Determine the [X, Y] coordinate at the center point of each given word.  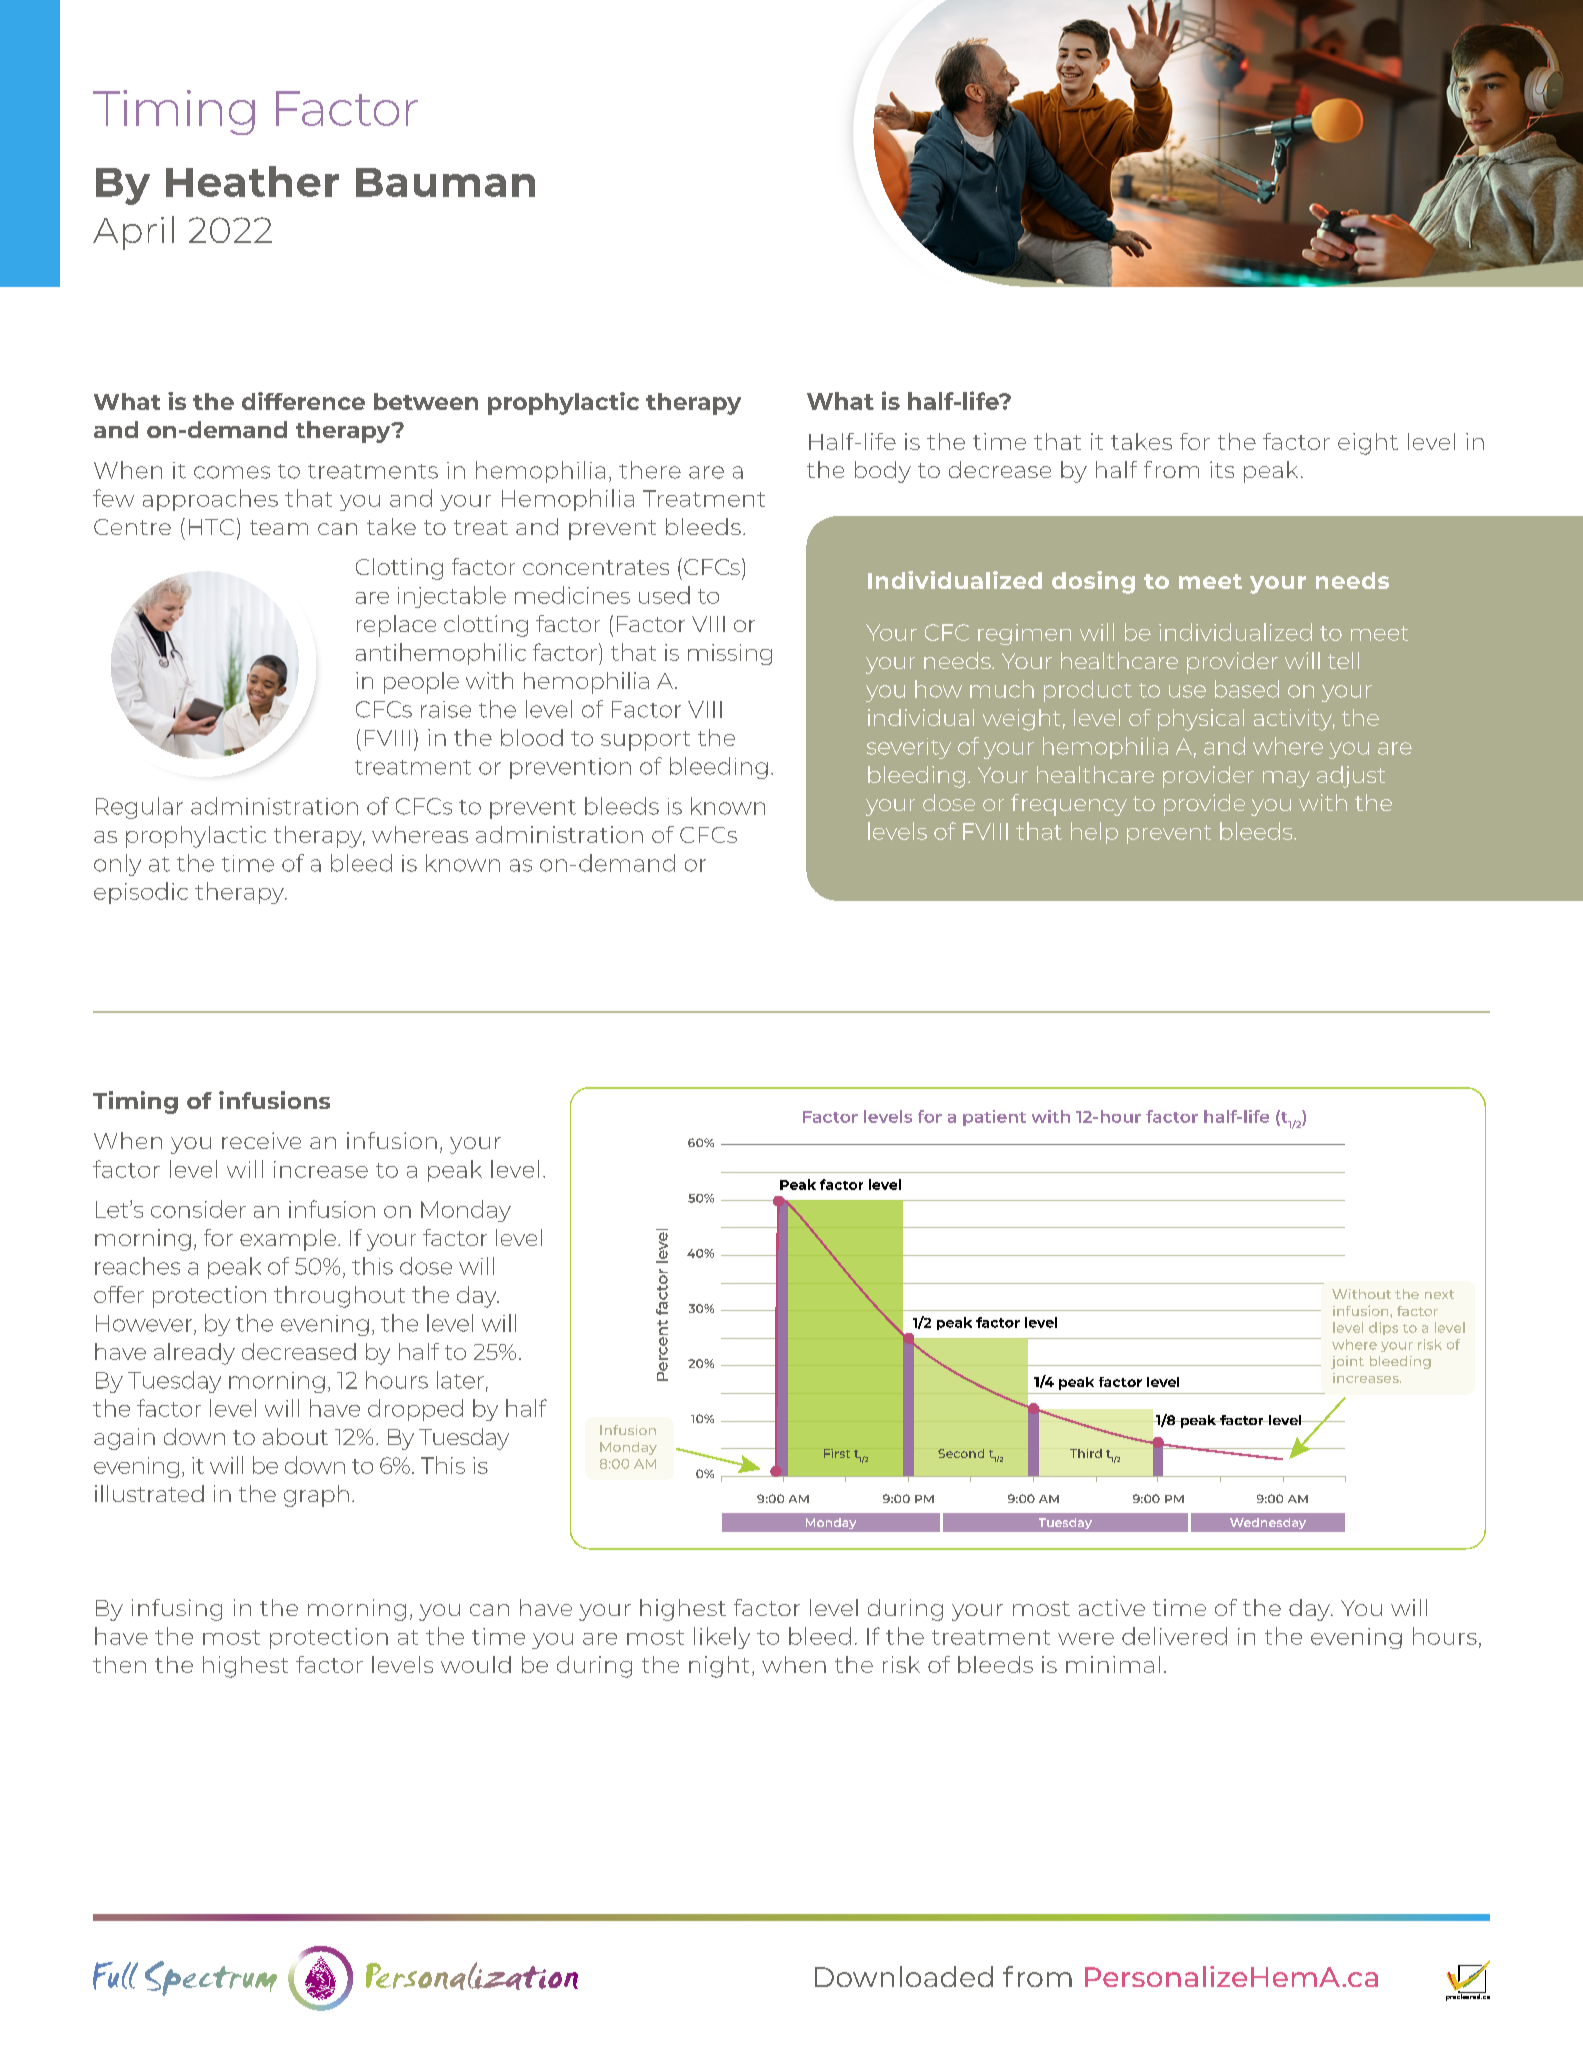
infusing [177, 1610]
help [1094, 833]
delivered [1174, 1636]
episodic [141, 893]
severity [909, 748]
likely [722, 1638]
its [1222, 469]
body [883, 472]
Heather [252, 181]
